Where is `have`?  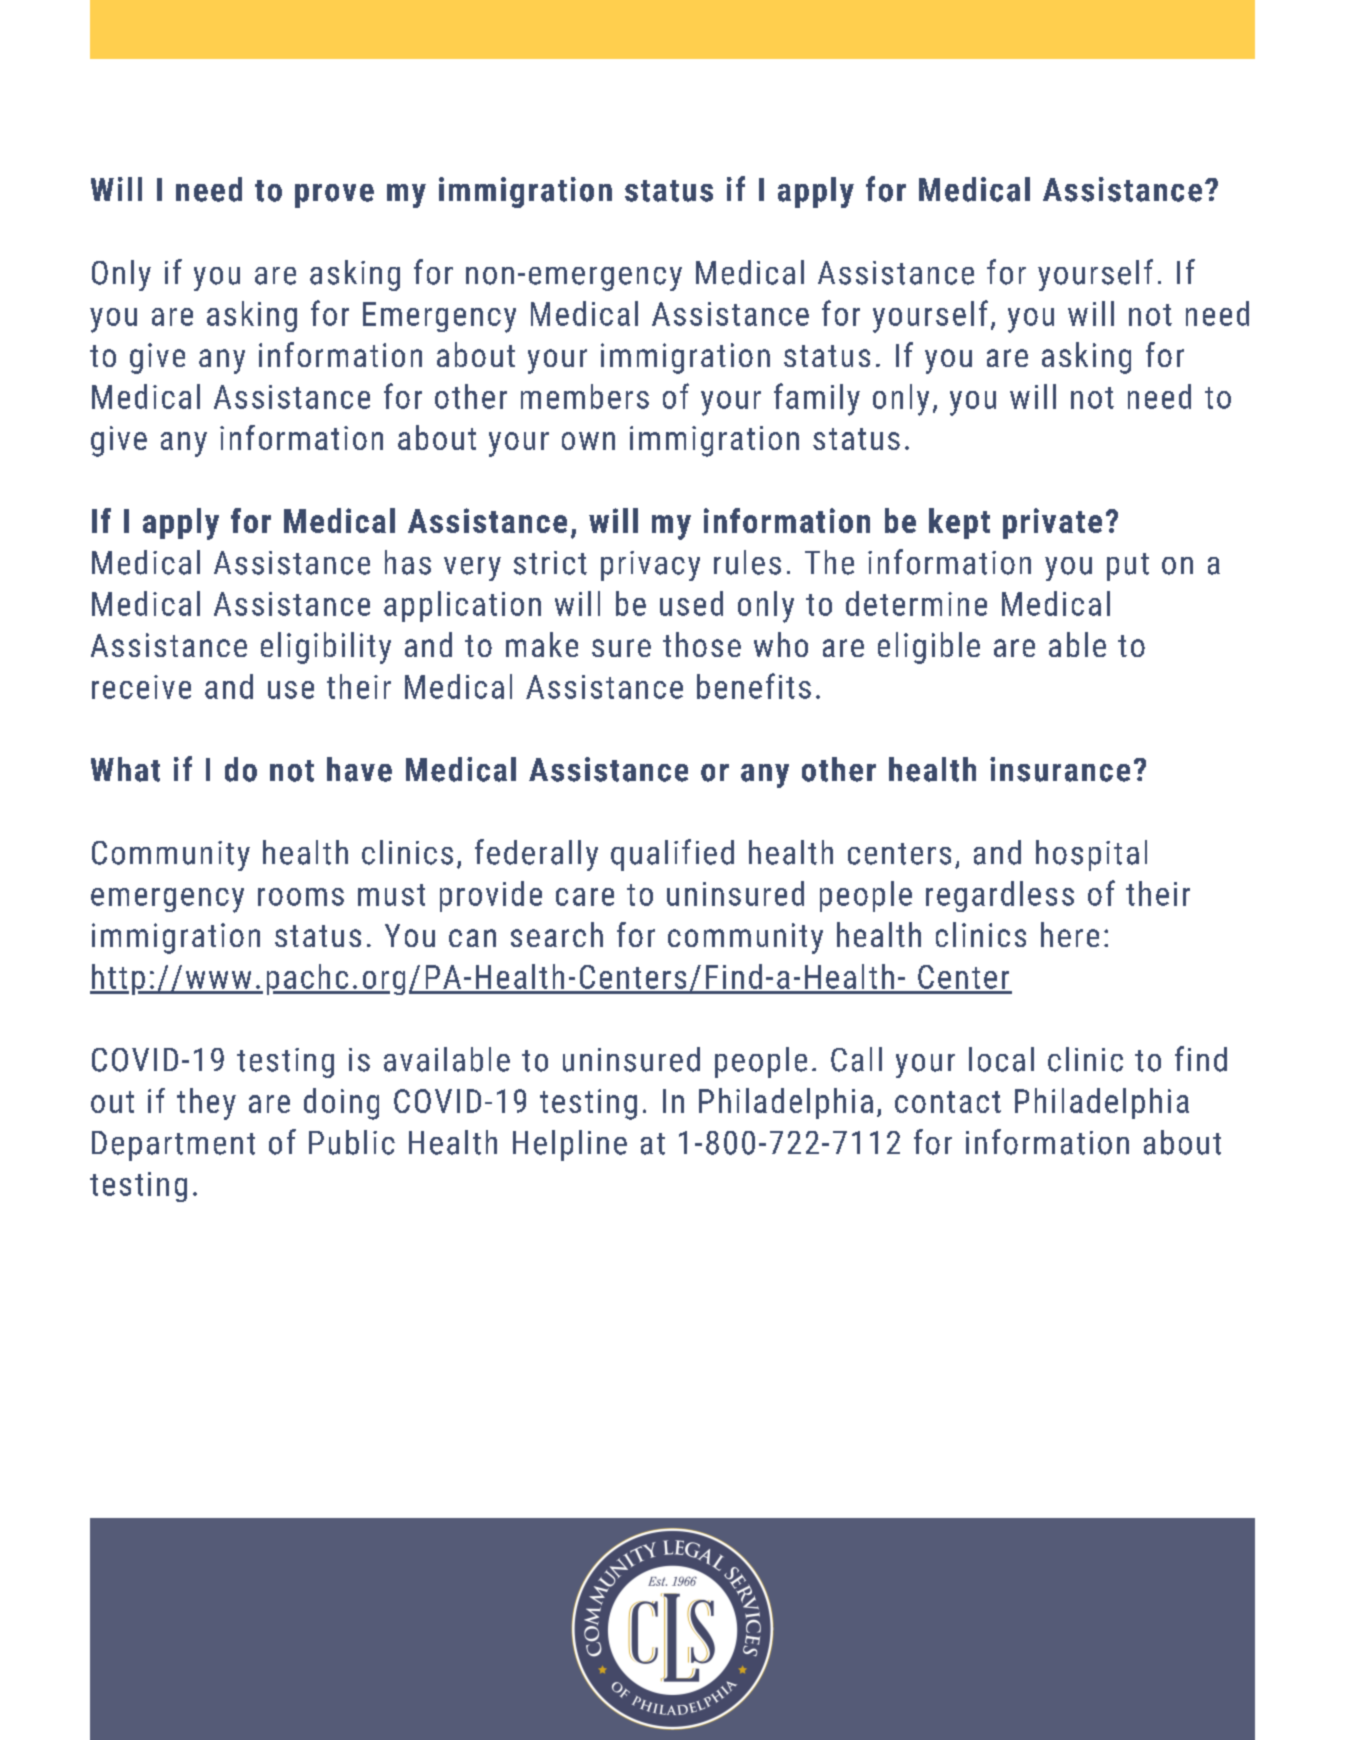 have is located at coordinates (359, 769).
